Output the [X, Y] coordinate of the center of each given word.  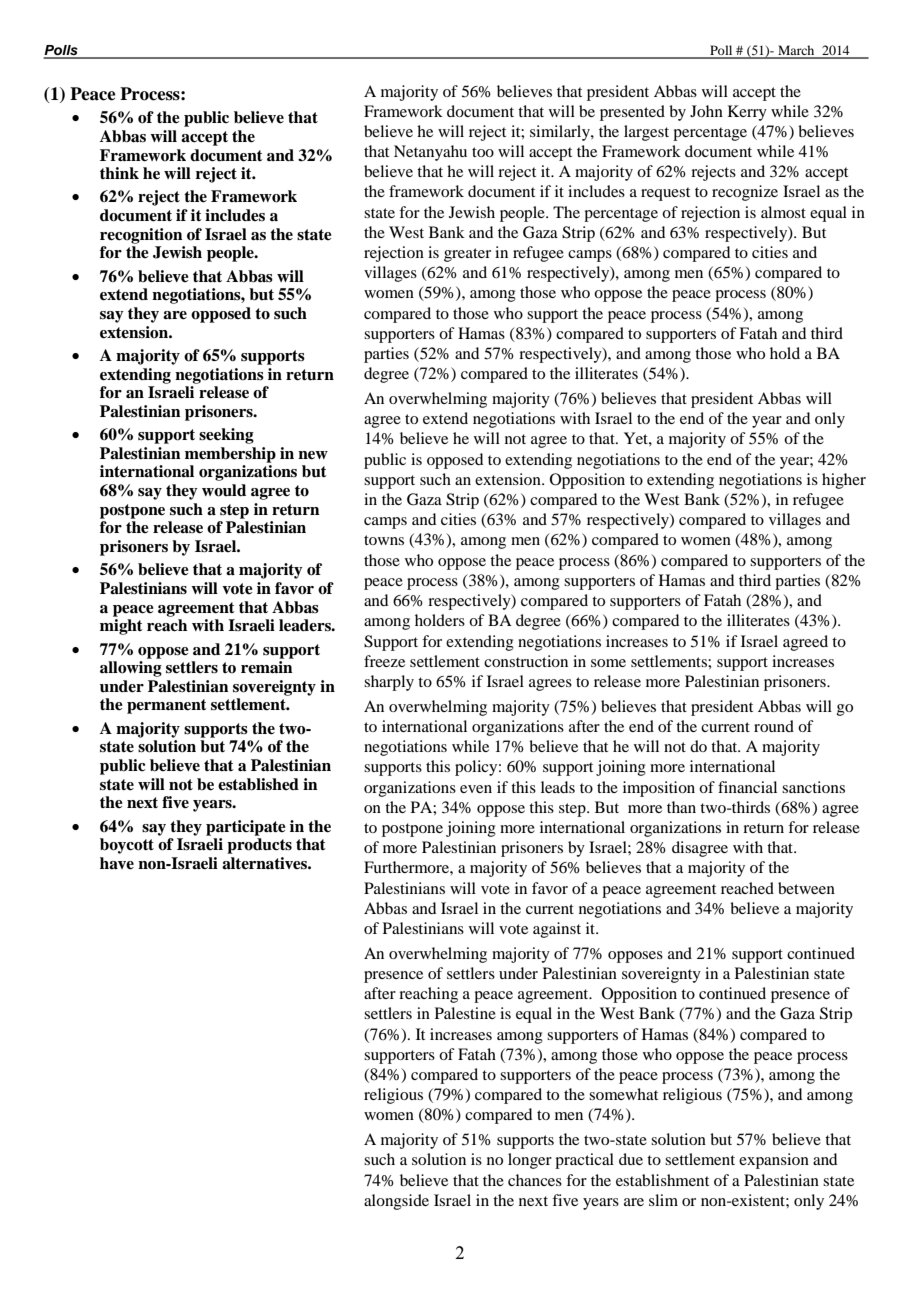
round [774, 726]
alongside [396, 1202]
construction [526, 661]
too [483, 152]
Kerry [747, 113]
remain [267, 667]
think [119, 173]
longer [530, 1161]
